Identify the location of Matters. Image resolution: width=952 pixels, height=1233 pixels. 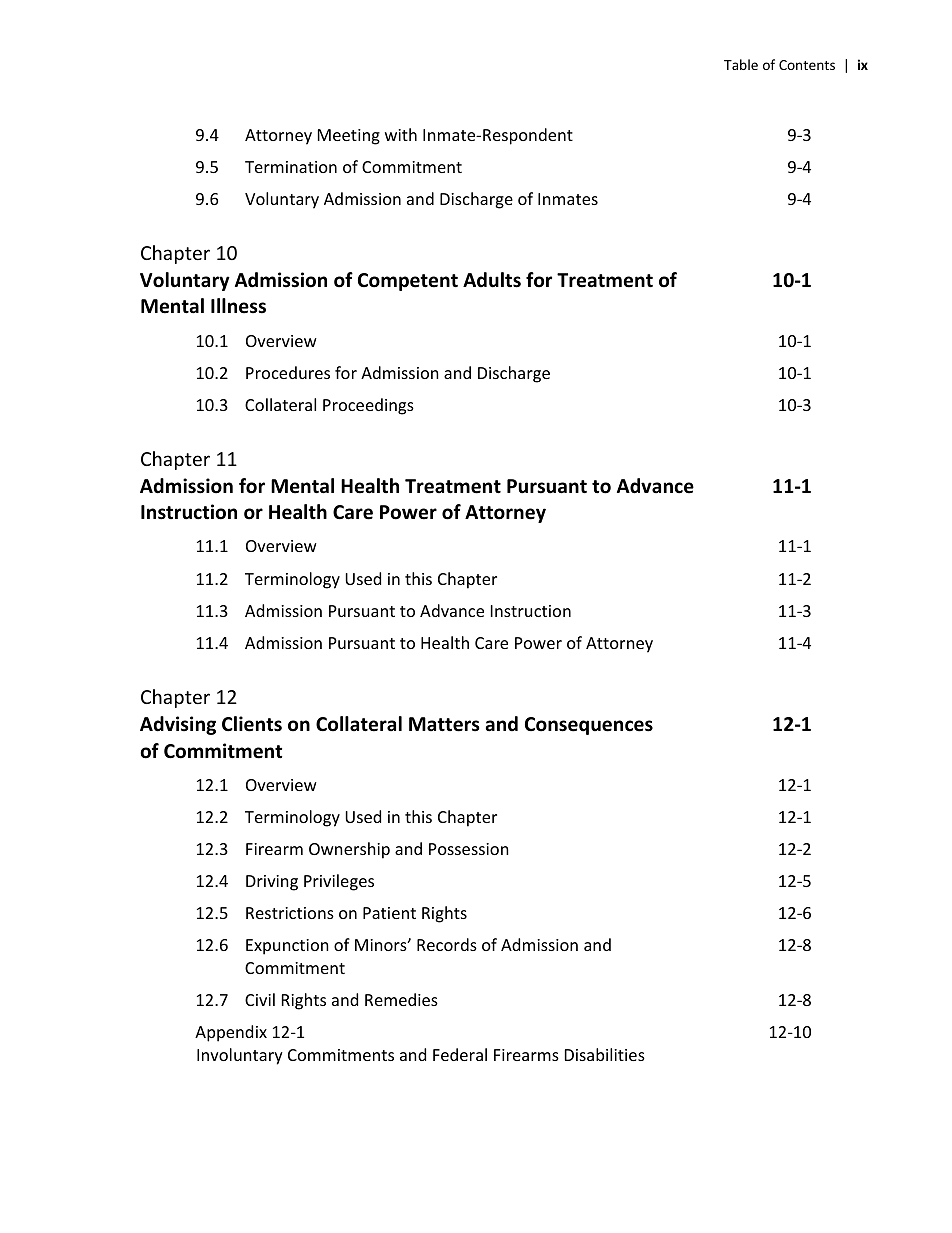
(444, 724).
